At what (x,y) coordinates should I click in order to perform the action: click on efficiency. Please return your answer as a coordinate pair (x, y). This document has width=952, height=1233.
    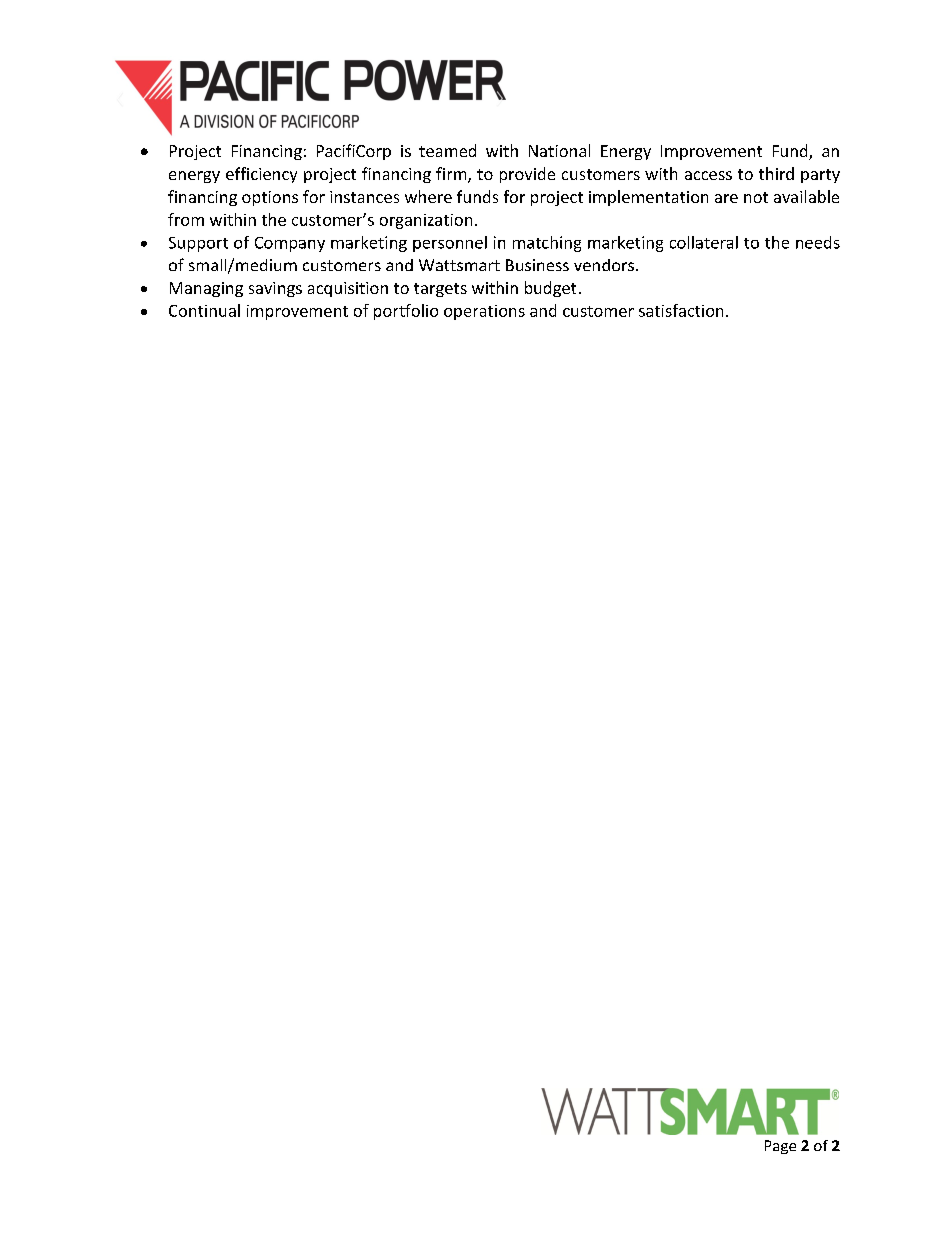
    Looking at the image, I should click on (261, 175).
